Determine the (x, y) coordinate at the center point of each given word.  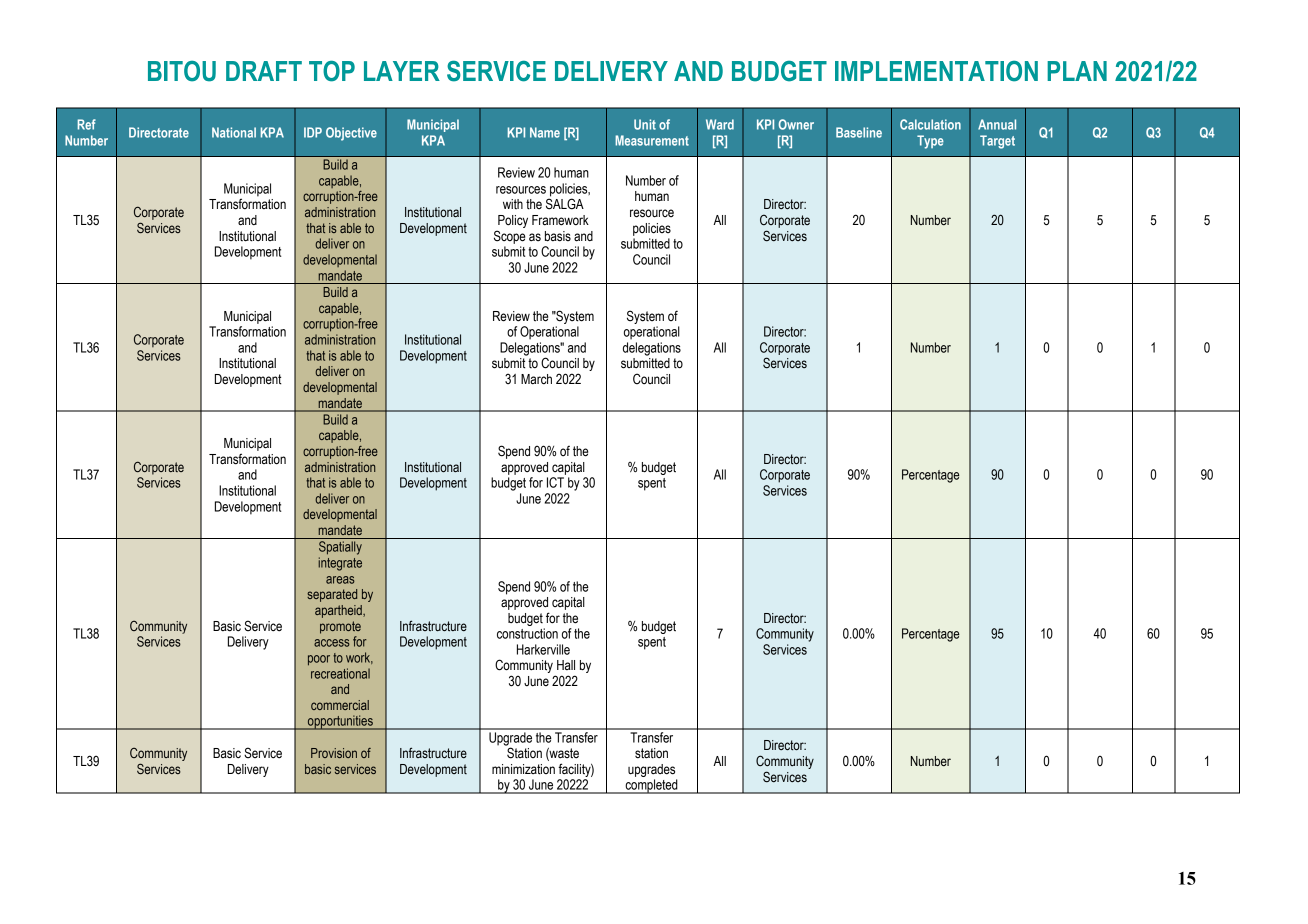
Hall (566, 665)
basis (558, 236)
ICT (555, 482)
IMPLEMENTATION (936, 71)
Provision (334, 753)
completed (651, 786)
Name (545, 132)
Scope (509, 237)
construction (527, 633)
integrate (340, 564)
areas (340, 580)
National (234, 132)
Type (930, 142)
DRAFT (264, 71)
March (536, 379)
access (332, 643)
